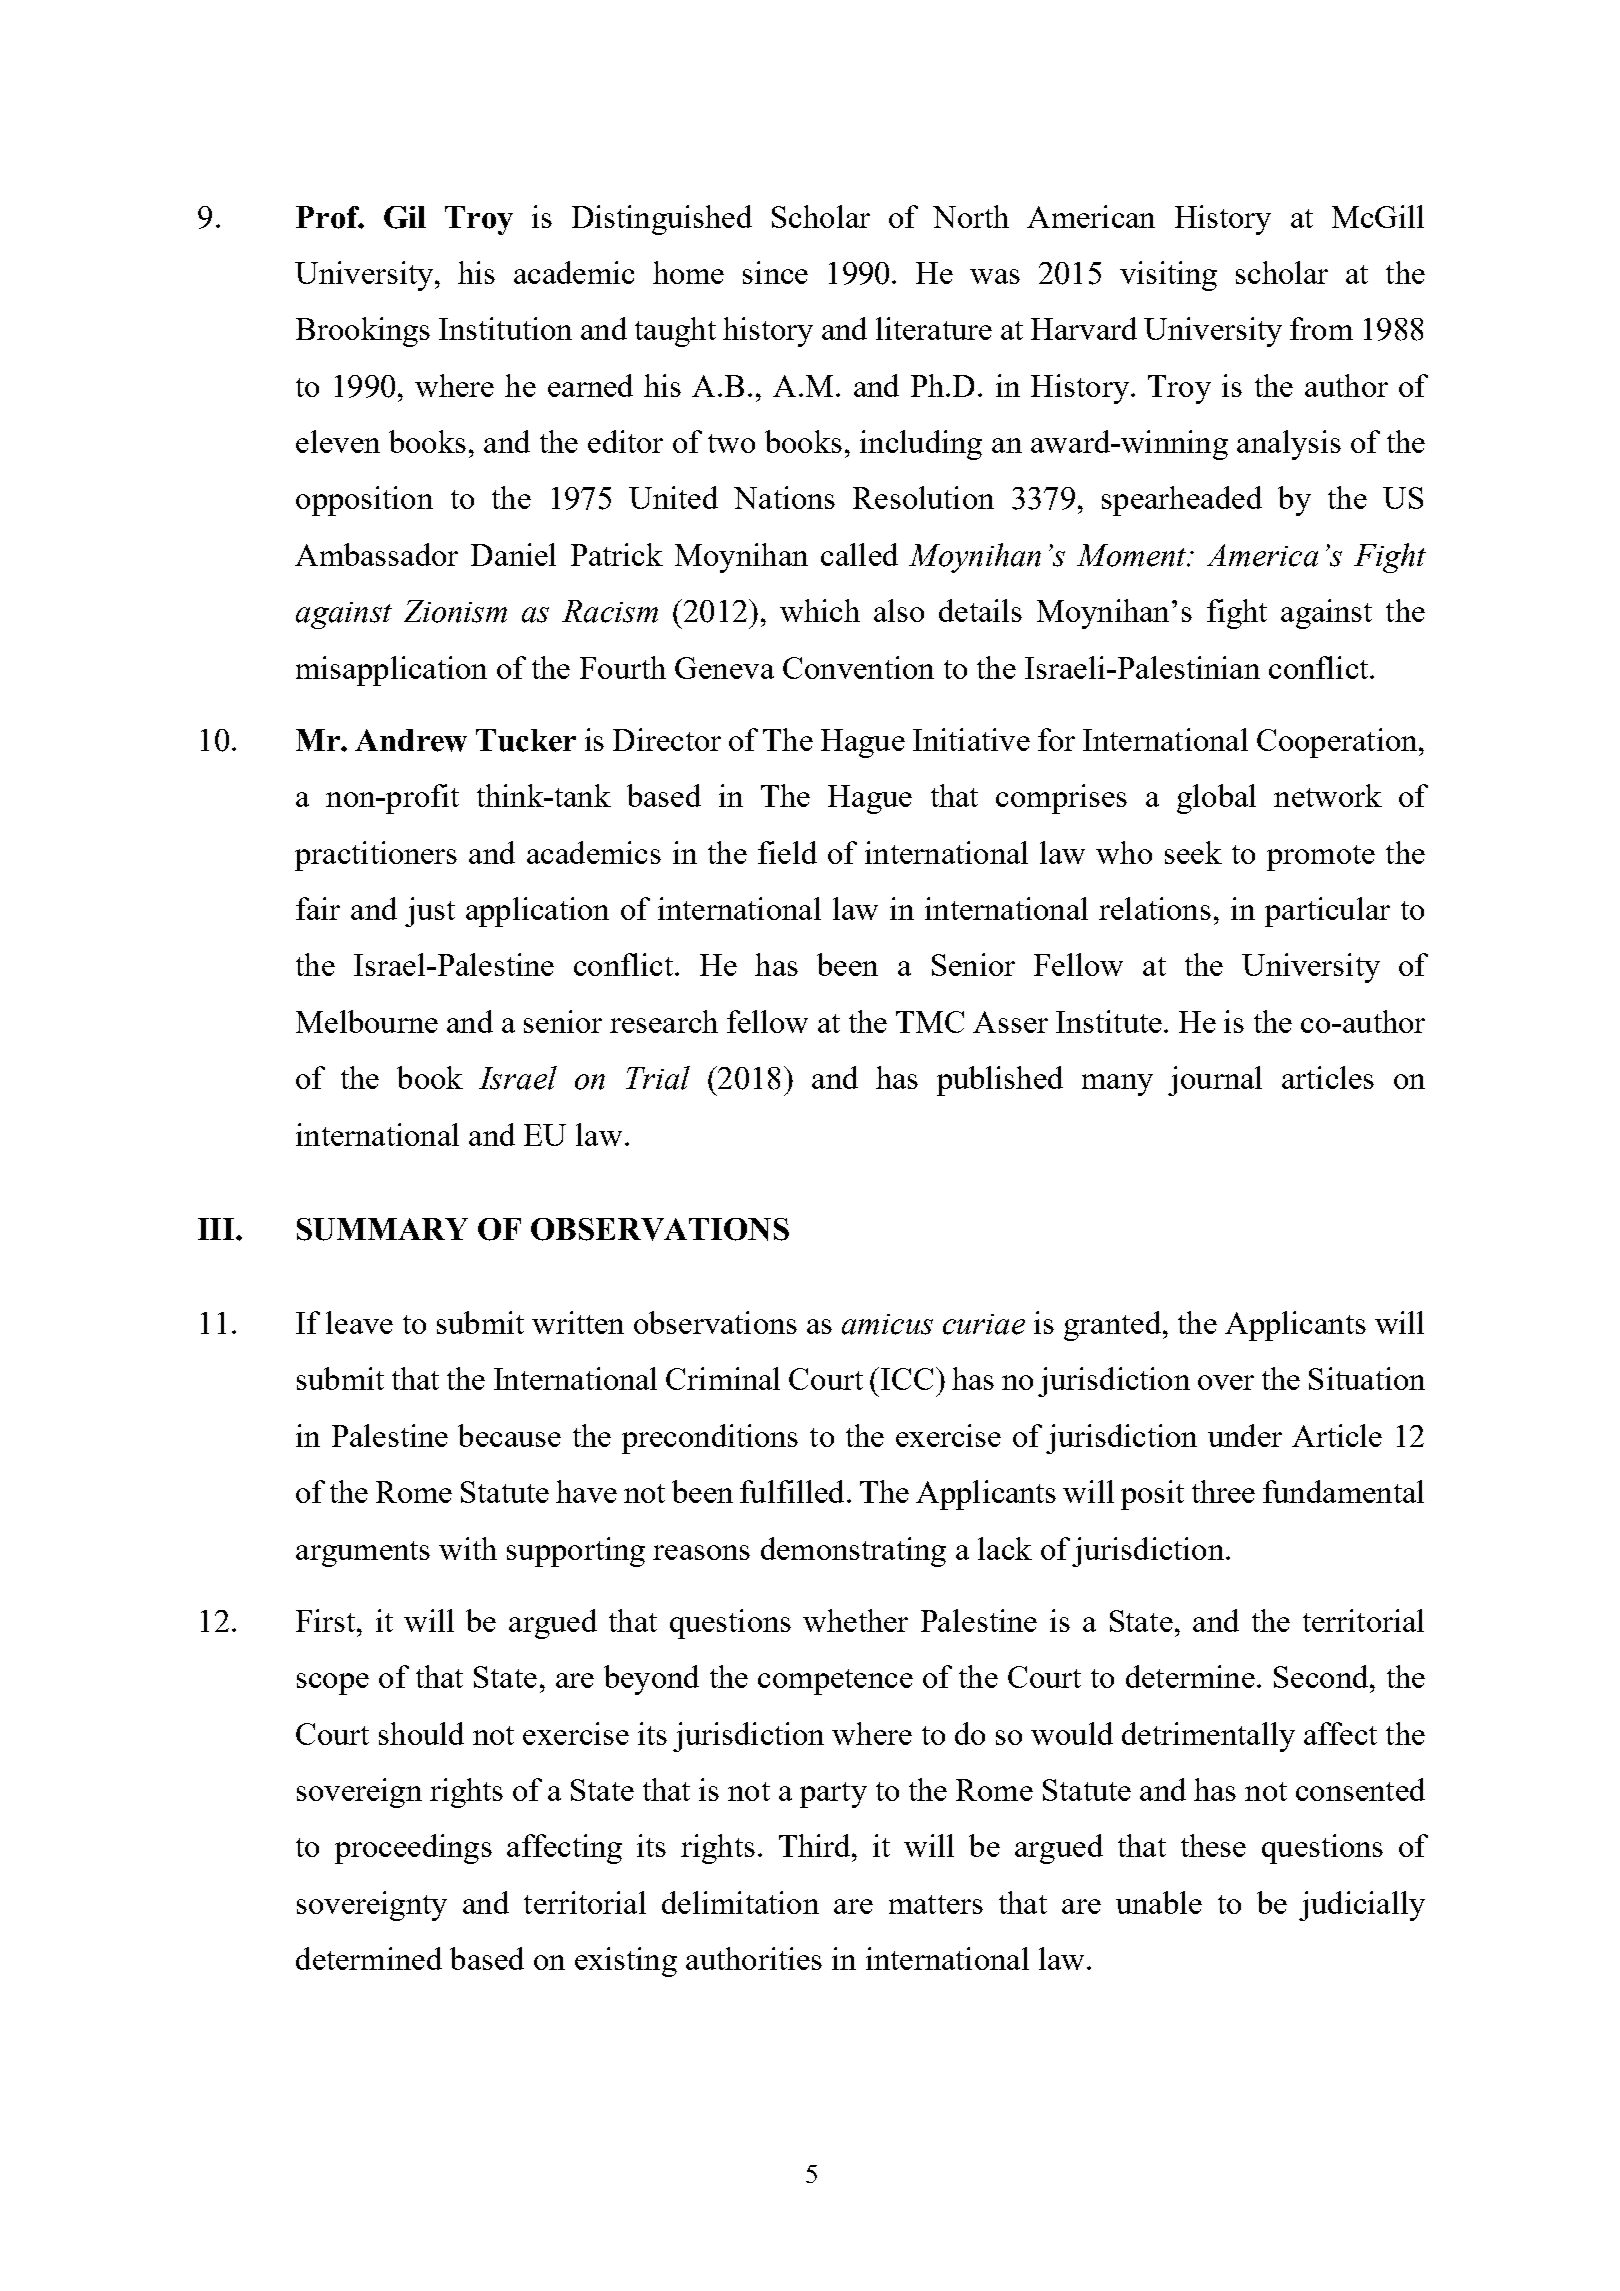 Image resolution: width=1620 pixels, height=2291 pixels. Describe the element at coordinates (376, 554) in the page. I see `Ambassador` at that location.
